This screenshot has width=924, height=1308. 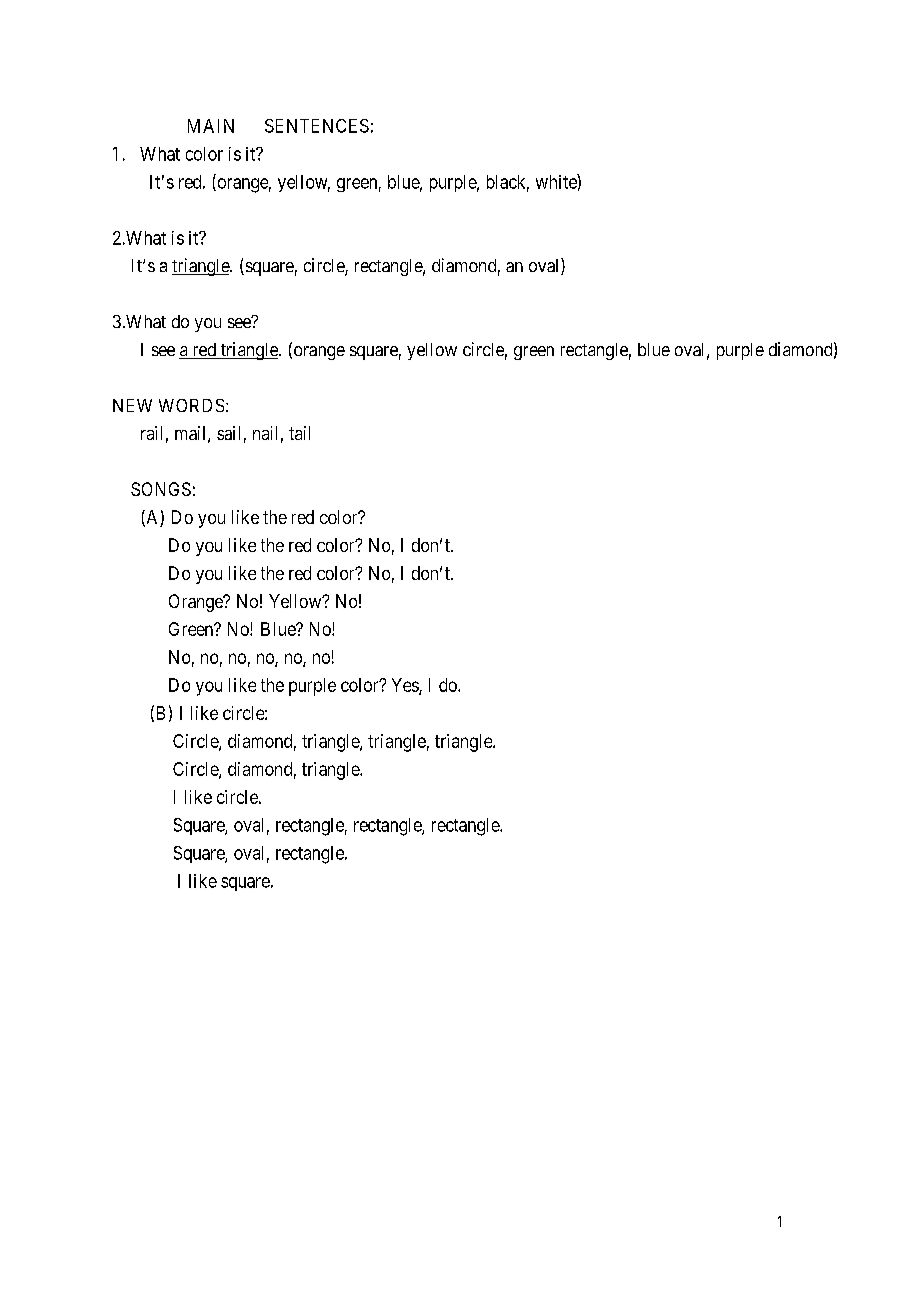 What do you see at coordinates (317, 126) in the screenshot?
I see `SENTENCES` at bounding box center [317, 126].
